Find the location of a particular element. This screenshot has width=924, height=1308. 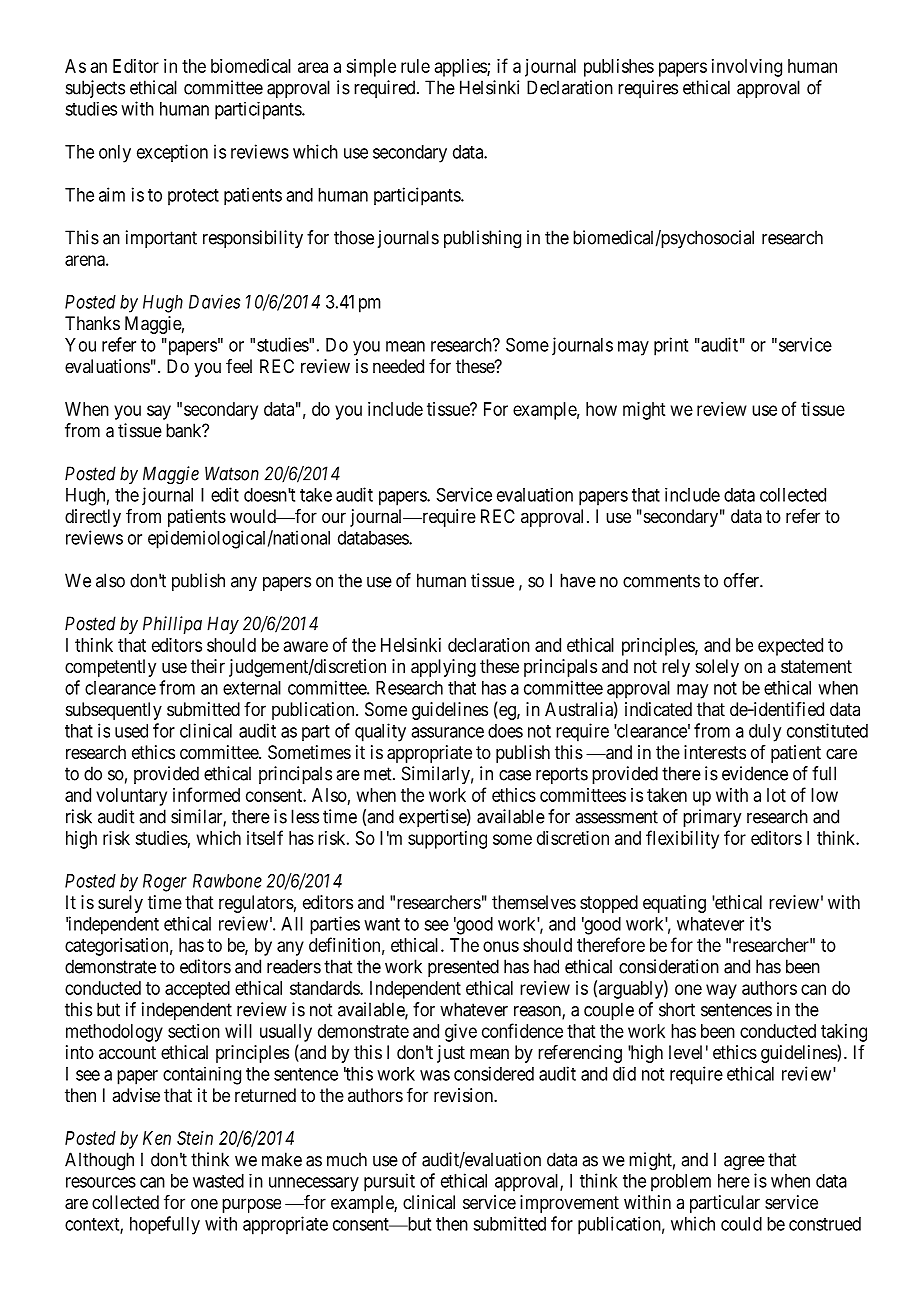

say is located at coordinates (159, 412).
